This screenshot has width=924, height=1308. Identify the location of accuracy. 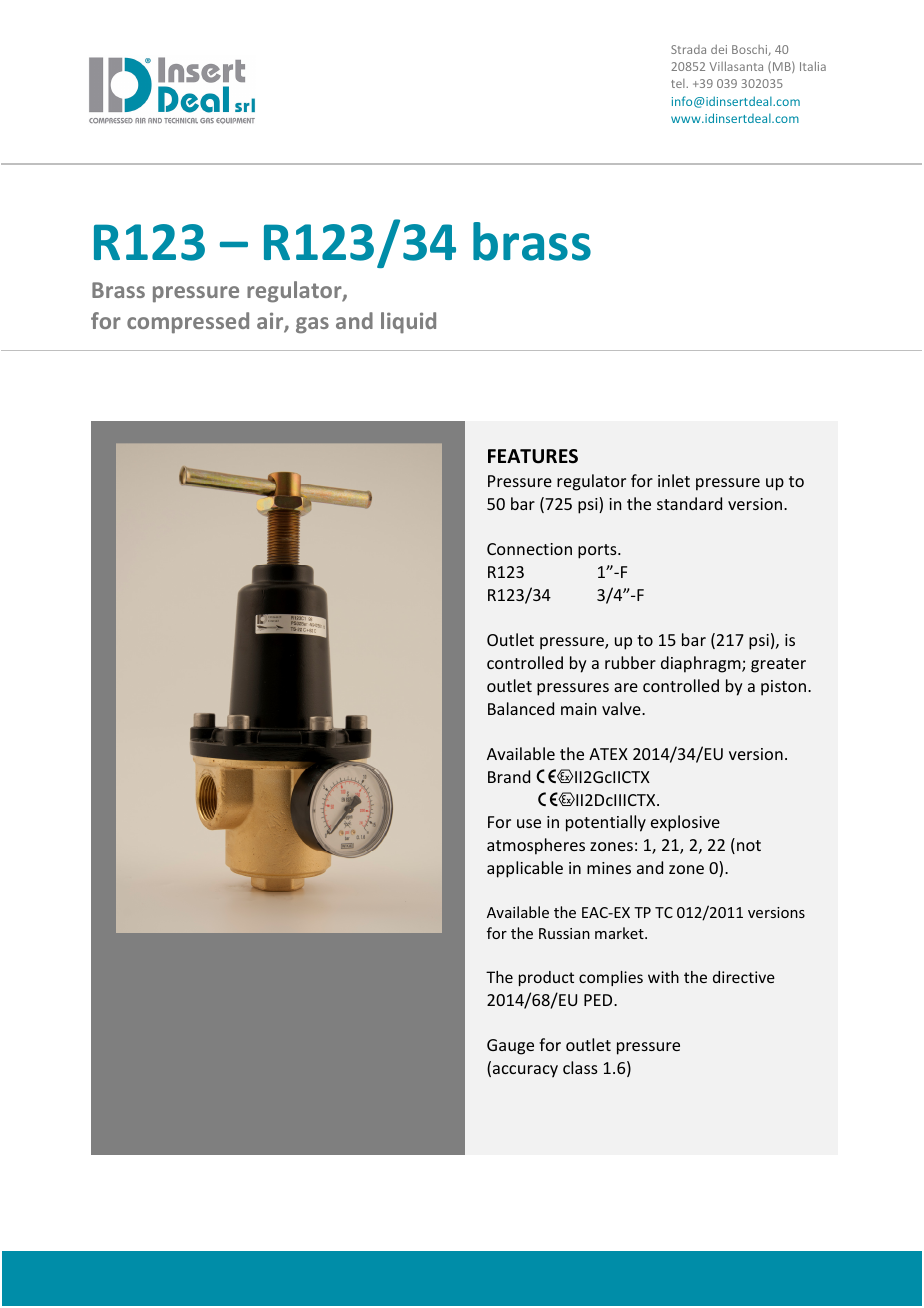
(525, 1071).
